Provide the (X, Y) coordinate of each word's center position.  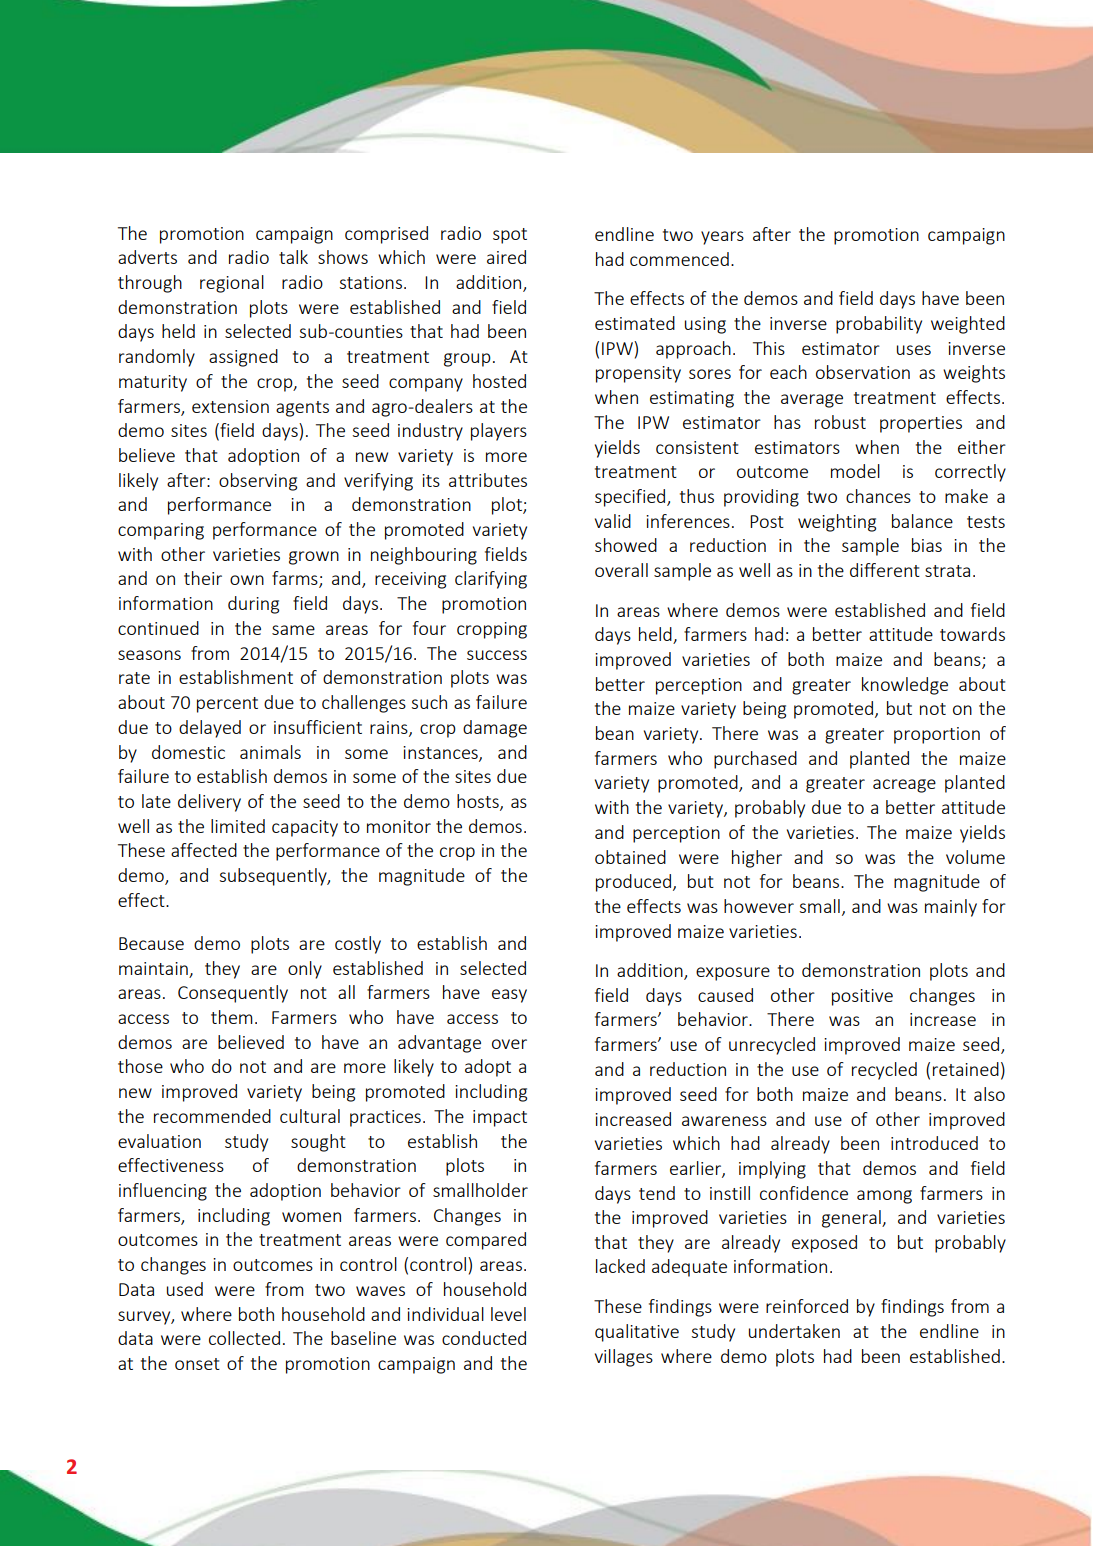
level (508, 1314)
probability (879, 325)
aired (506, 257)
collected (244, 1338)
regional (232, 284)
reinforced (807, 1306)
